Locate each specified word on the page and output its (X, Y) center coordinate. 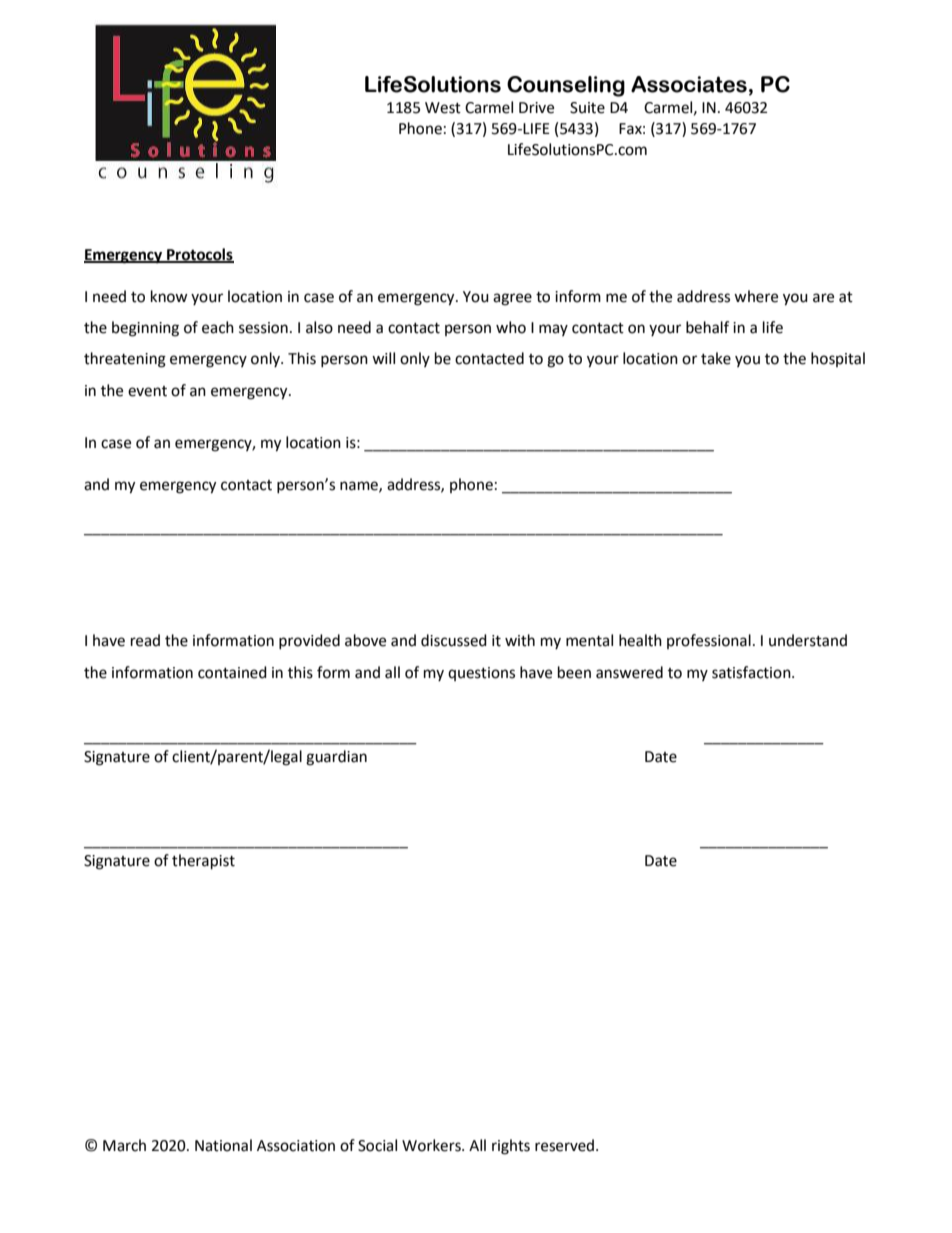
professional (709, 641)
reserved (566, 1145)
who (511, 327)
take (716, 358)
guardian (336, 758)
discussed (454, 640)
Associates (689, 84)
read (145, 640)
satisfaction (752, 672)
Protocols (199, 255)
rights (511, 1147)
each (218, 327)
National (223, 1145)
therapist (203, 862)
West (443, 108)
